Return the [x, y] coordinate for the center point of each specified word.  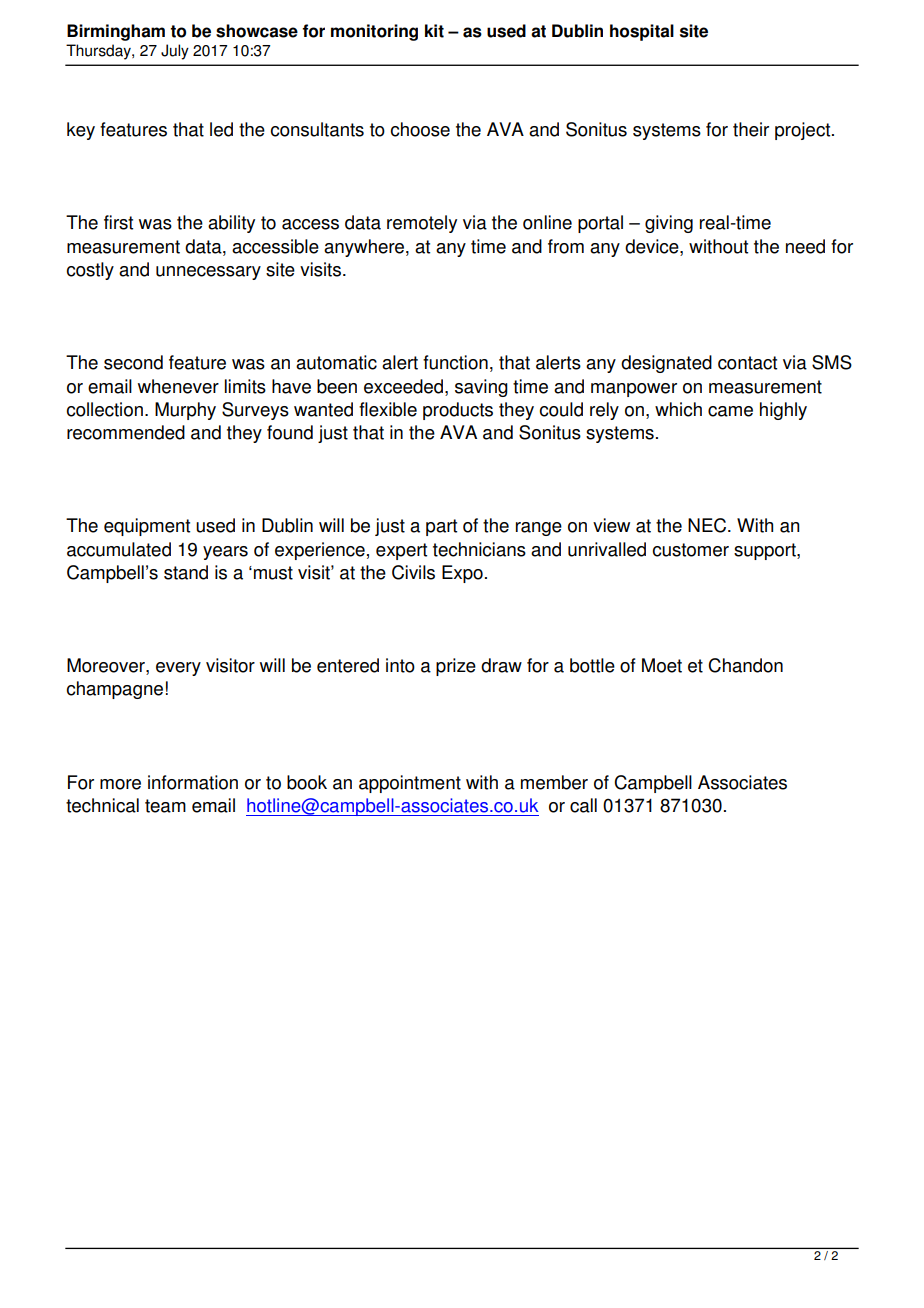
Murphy [185, 411]
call [583, 805]
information [193, 782]
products [458, 411]
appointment [410, 784]
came [730, 411]
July [175, 52]
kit [434, 31]
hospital [642, 32]
